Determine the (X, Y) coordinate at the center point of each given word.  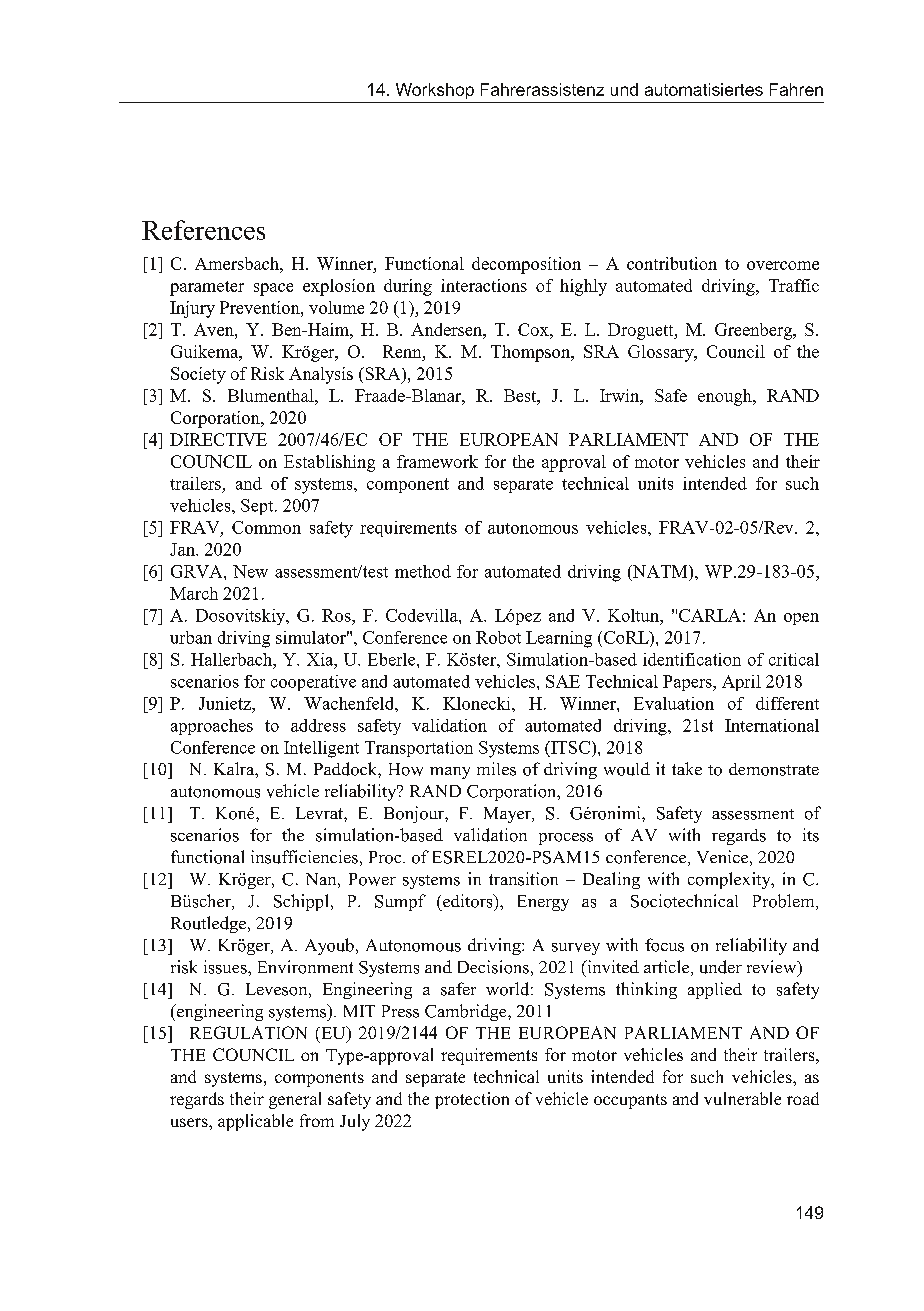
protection (472, 1100)
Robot (498, 637)
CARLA (710, 615)
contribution (672, 263)
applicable (255, 1122)
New (250, 571)
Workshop (435, 91)
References (203, 230)
